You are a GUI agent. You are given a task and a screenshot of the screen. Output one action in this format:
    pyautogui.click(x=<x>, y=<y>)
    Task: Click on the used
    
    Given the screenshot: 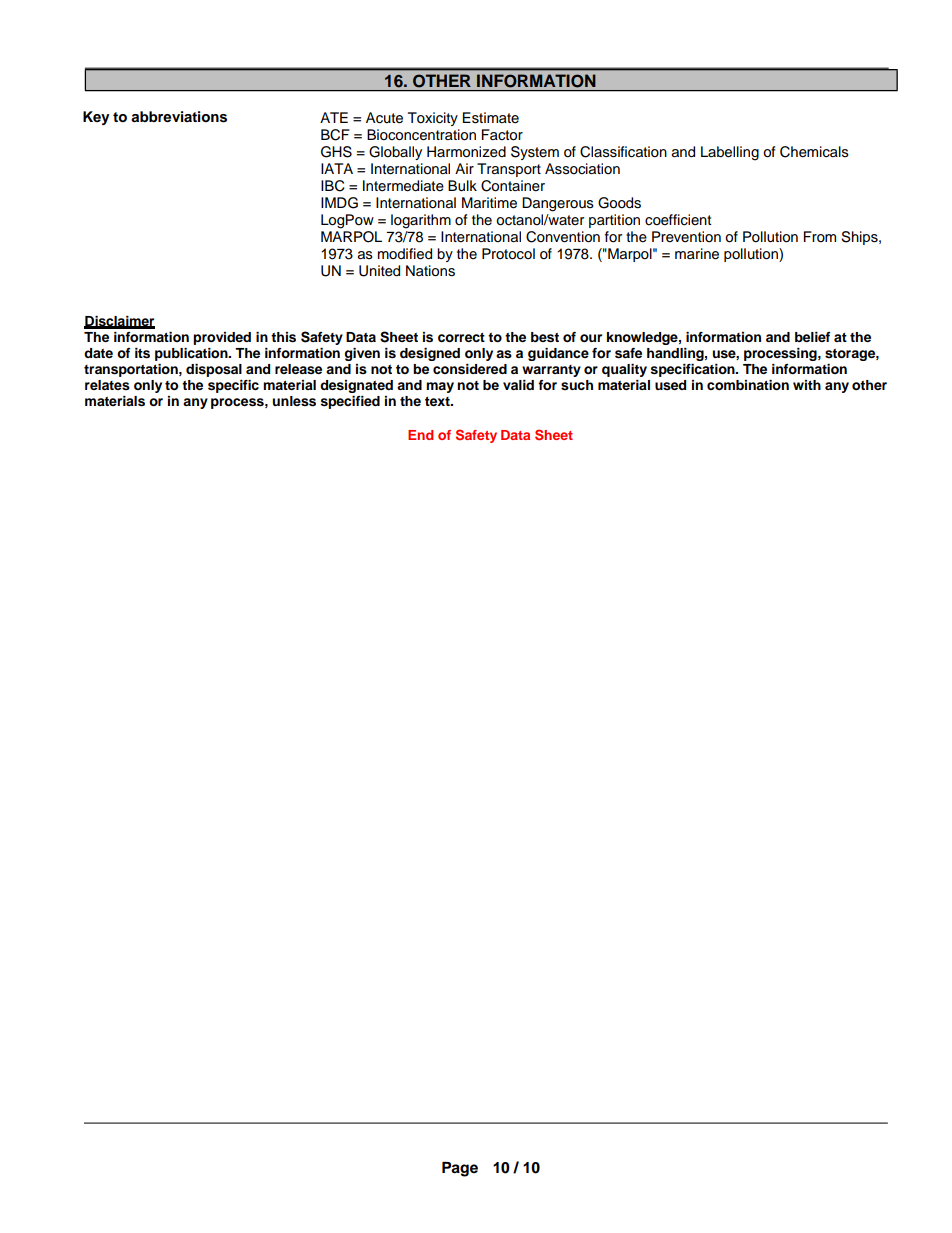 What is the action you would take?
    pyautogui.click(x=670, y=385)
